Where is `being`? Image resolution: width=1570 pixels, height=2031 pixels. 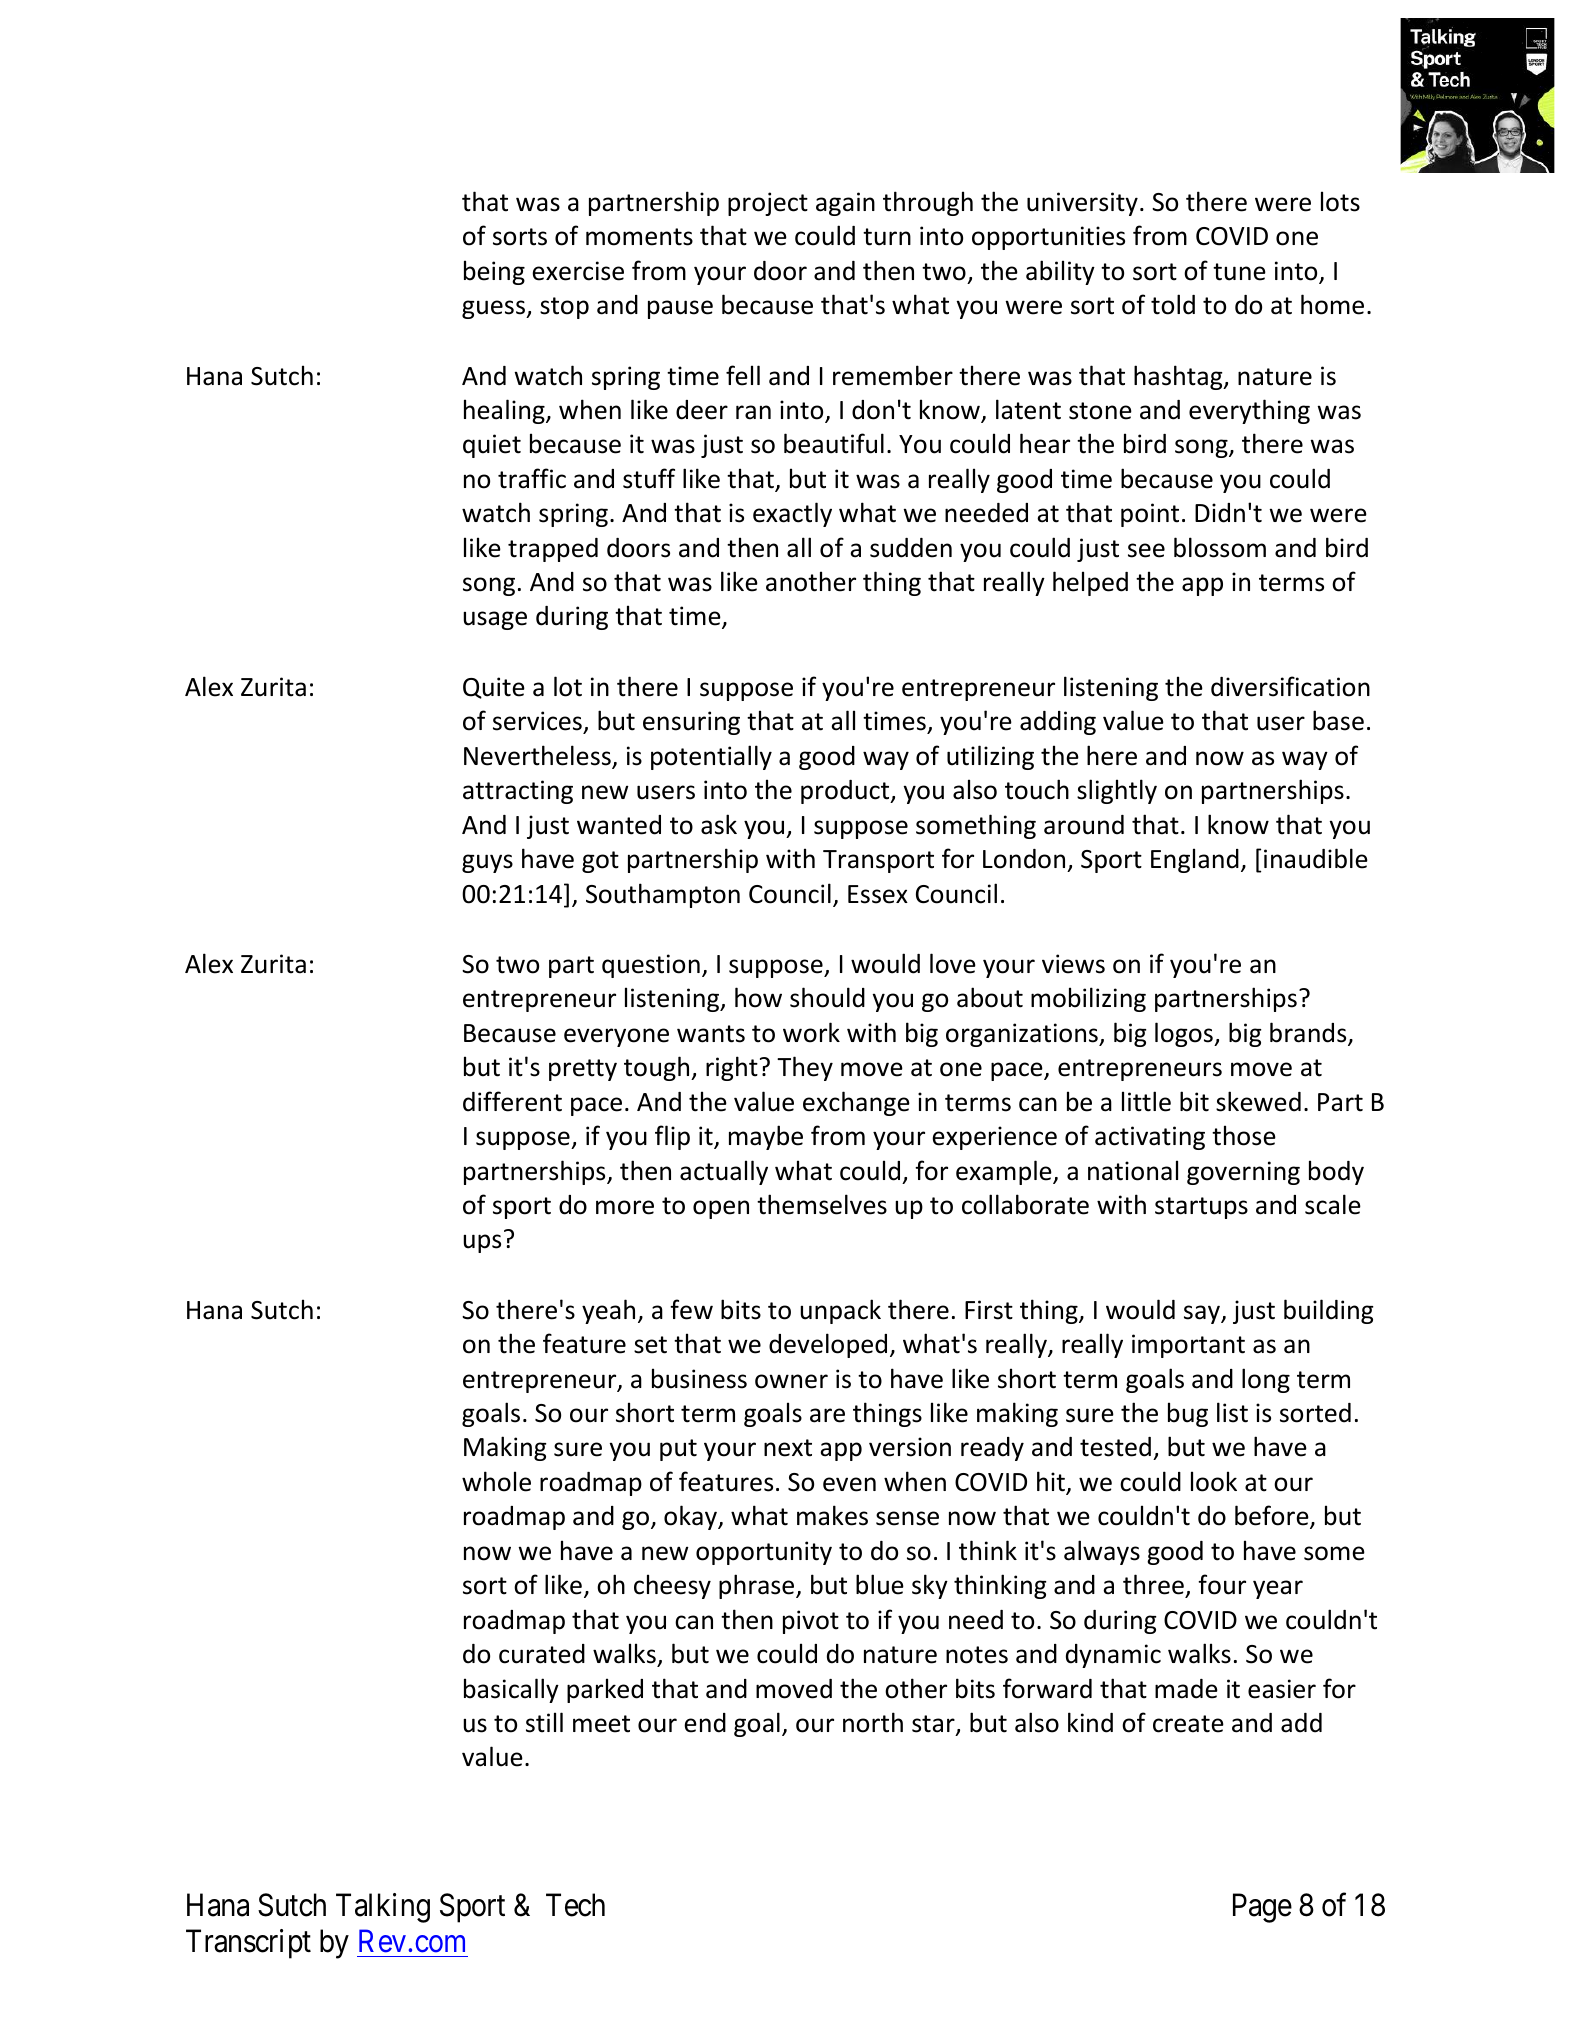
being is located at coordinates (494, 272).
